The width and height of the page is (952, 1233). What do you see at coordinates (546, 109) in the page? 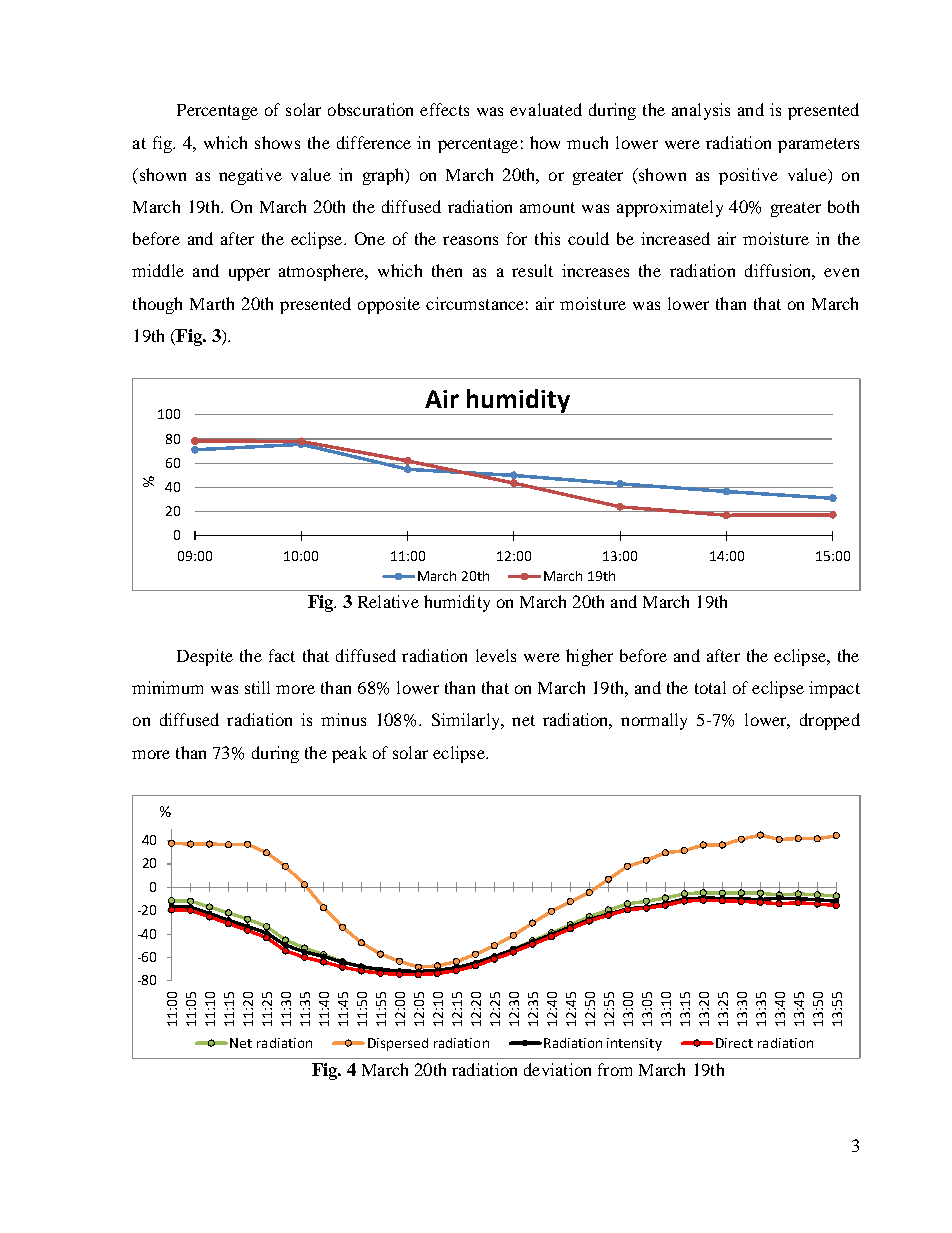
I see `evaluated` at bounding box center [546, 109].
